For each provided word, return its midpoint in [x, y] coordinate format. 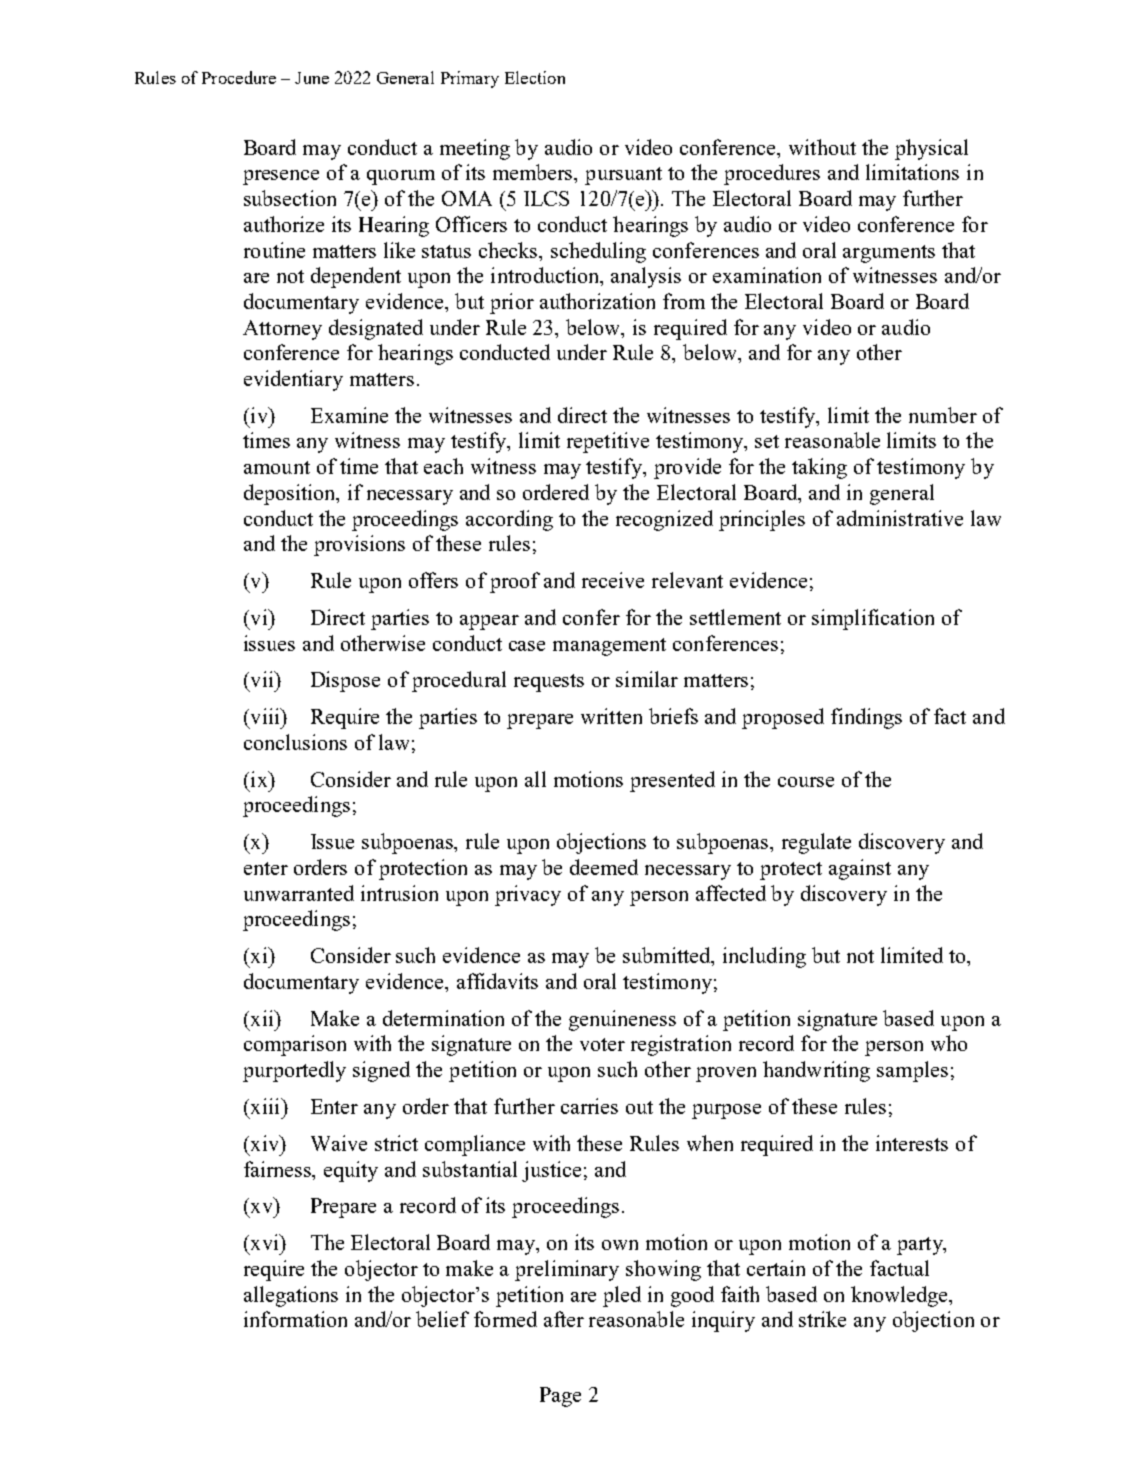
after [564, 1319]
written [611, 716]
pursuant [623, 176]
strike [822, 1319]
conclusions [295, 742]
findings [866, 718]
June [312, 78]
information [295, 1319]
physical [931, 149]
